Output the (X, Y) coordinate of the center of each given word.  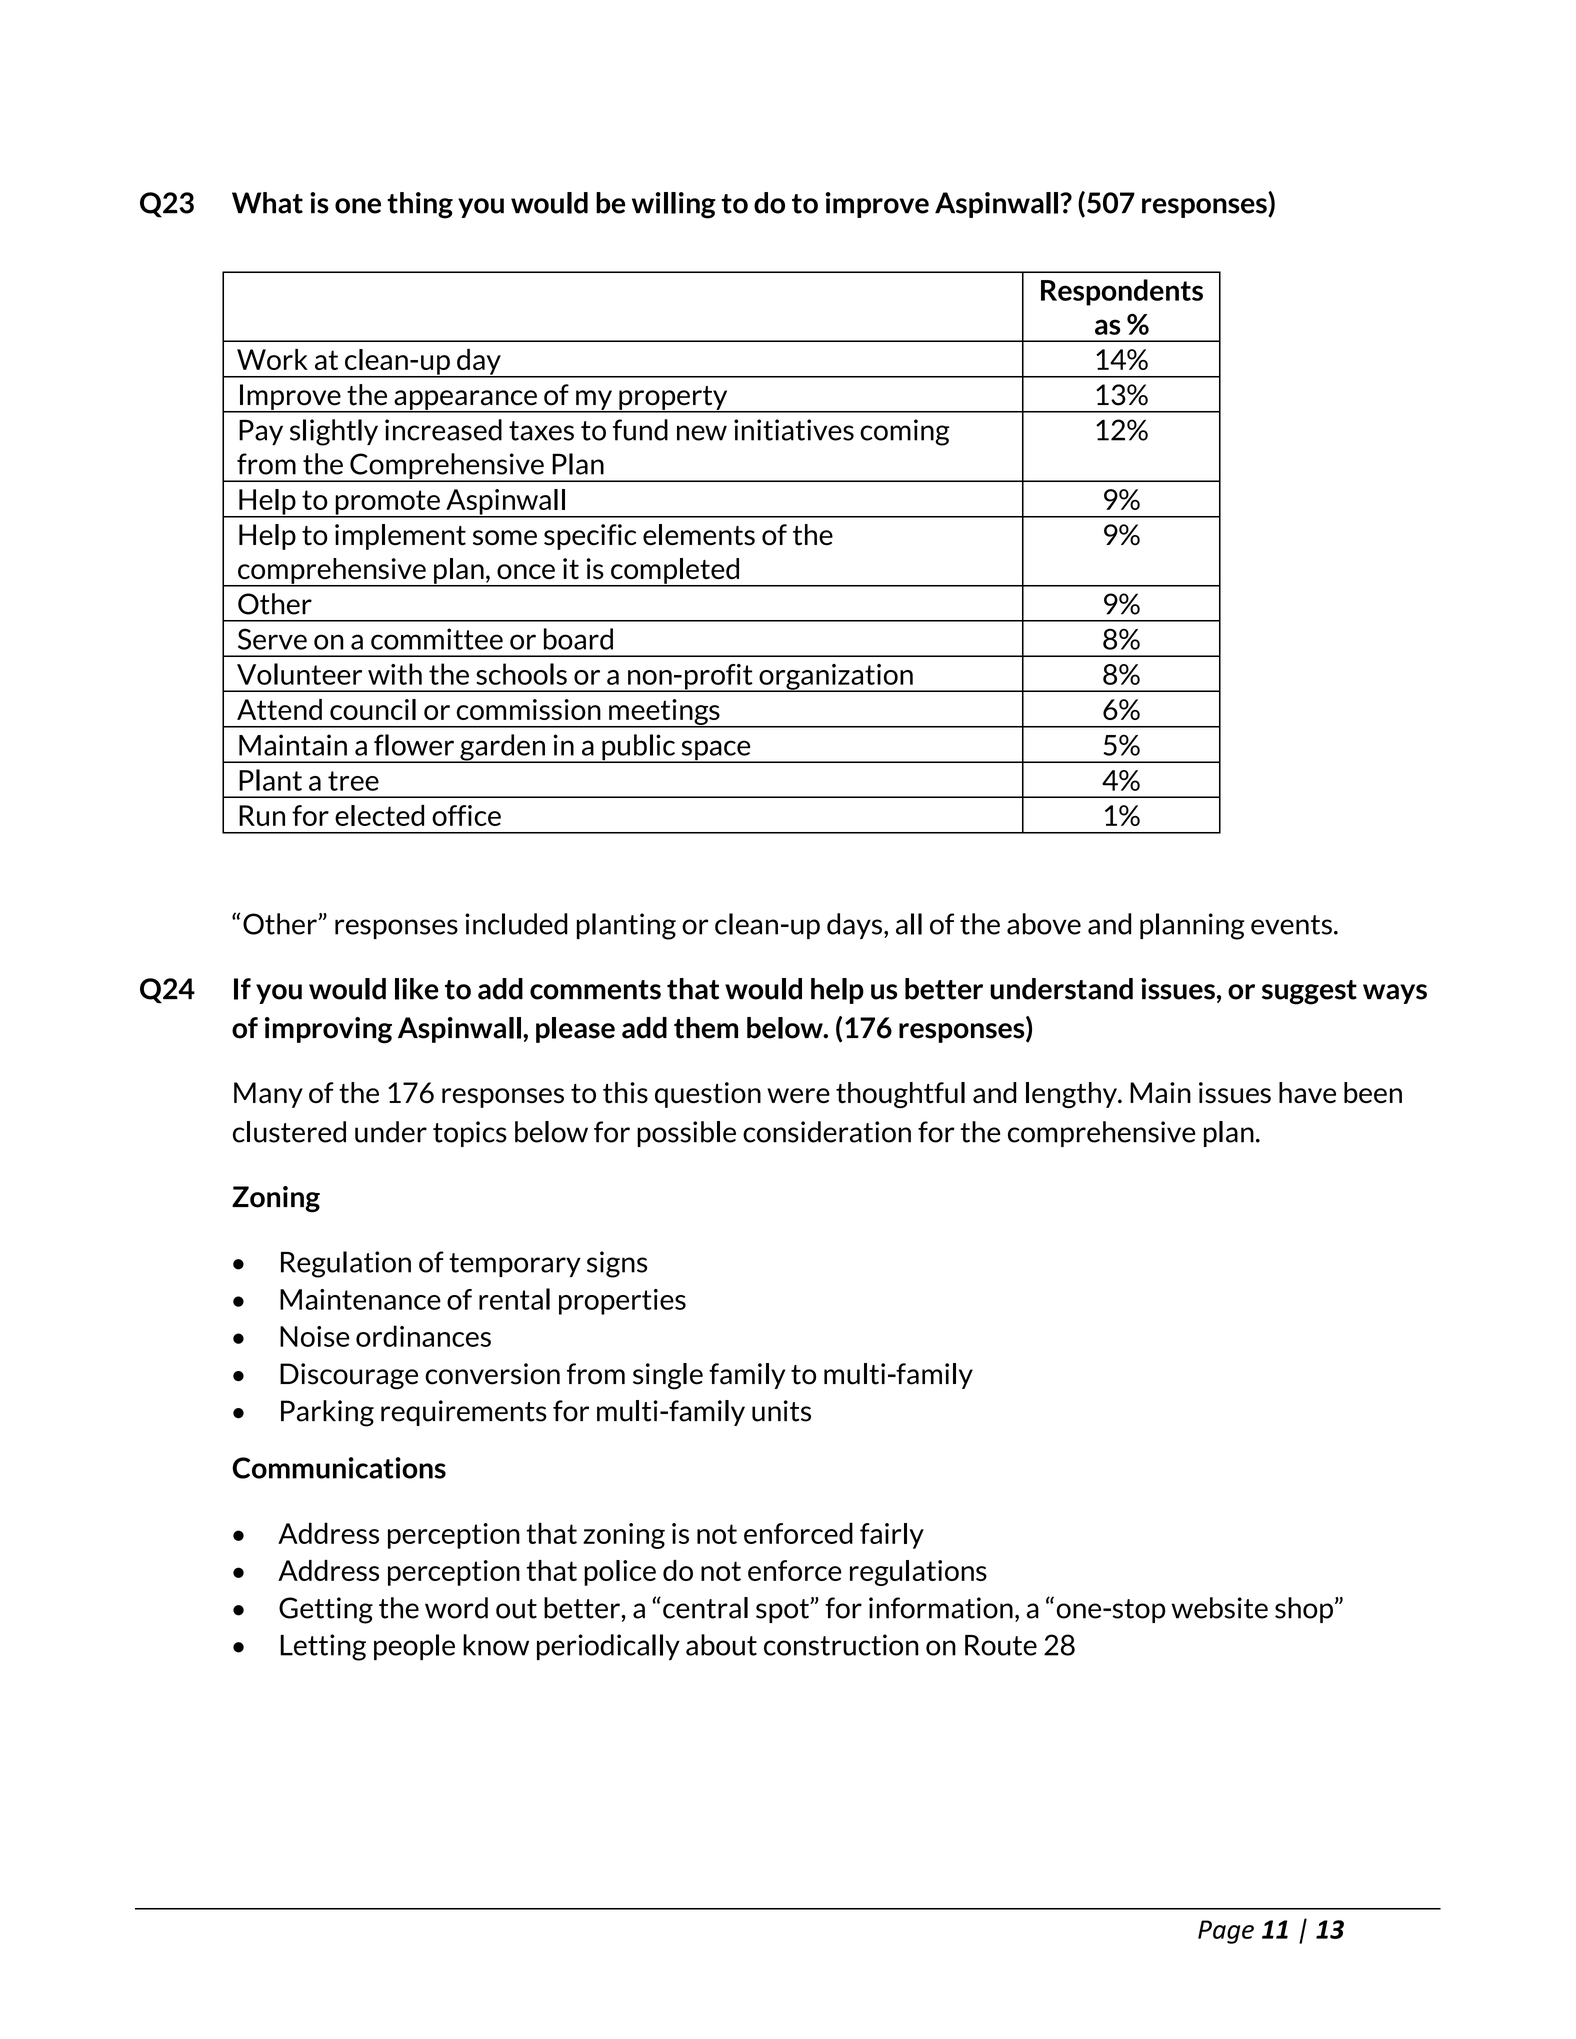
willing (674, 205)
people (414, 1647)
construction (841, 1645)
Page (1226, 1932)
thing (420, 205)
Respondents (1122, 292)
